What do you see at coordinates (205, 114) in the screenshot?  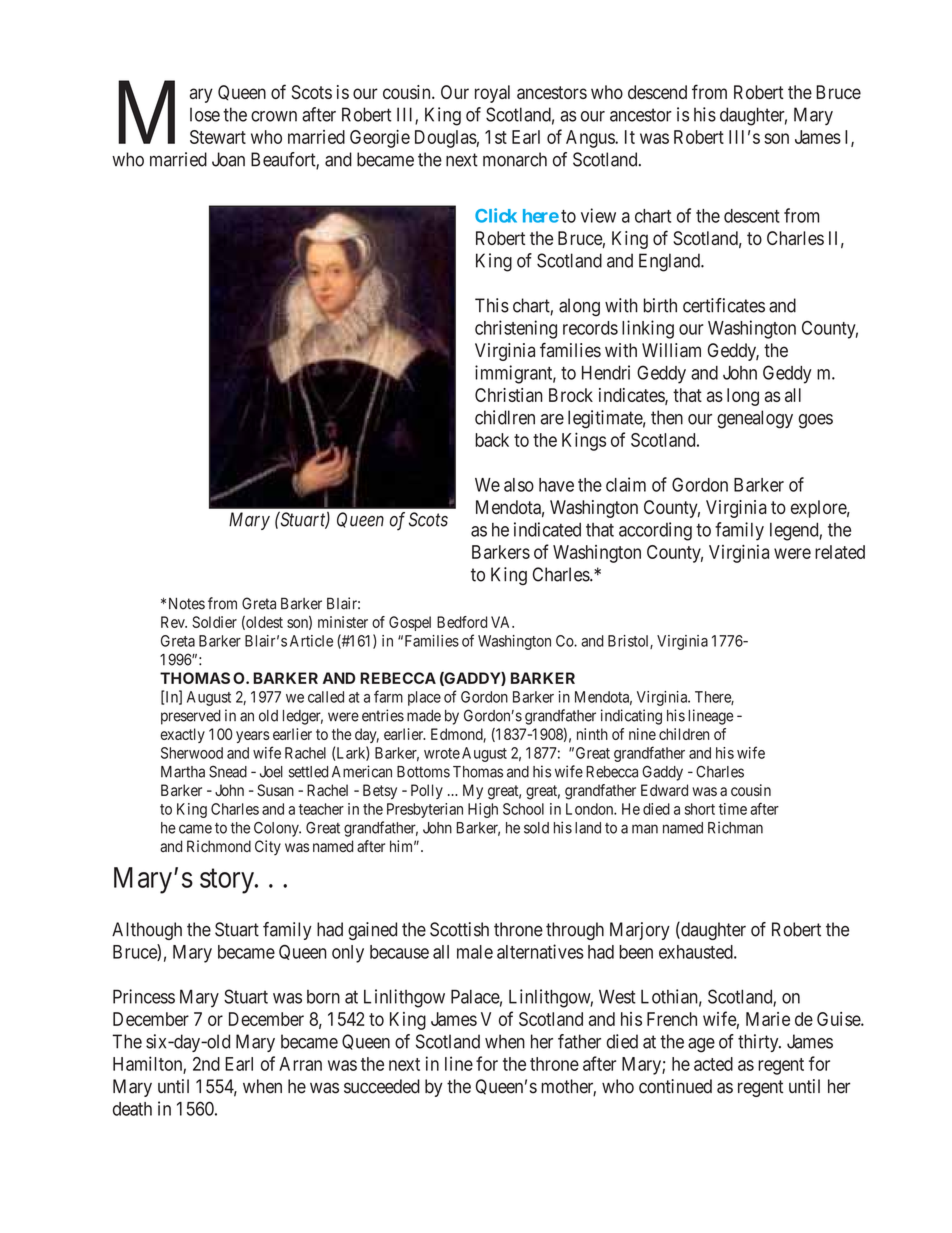 I see `lose` at bounding box center [205, 114].
